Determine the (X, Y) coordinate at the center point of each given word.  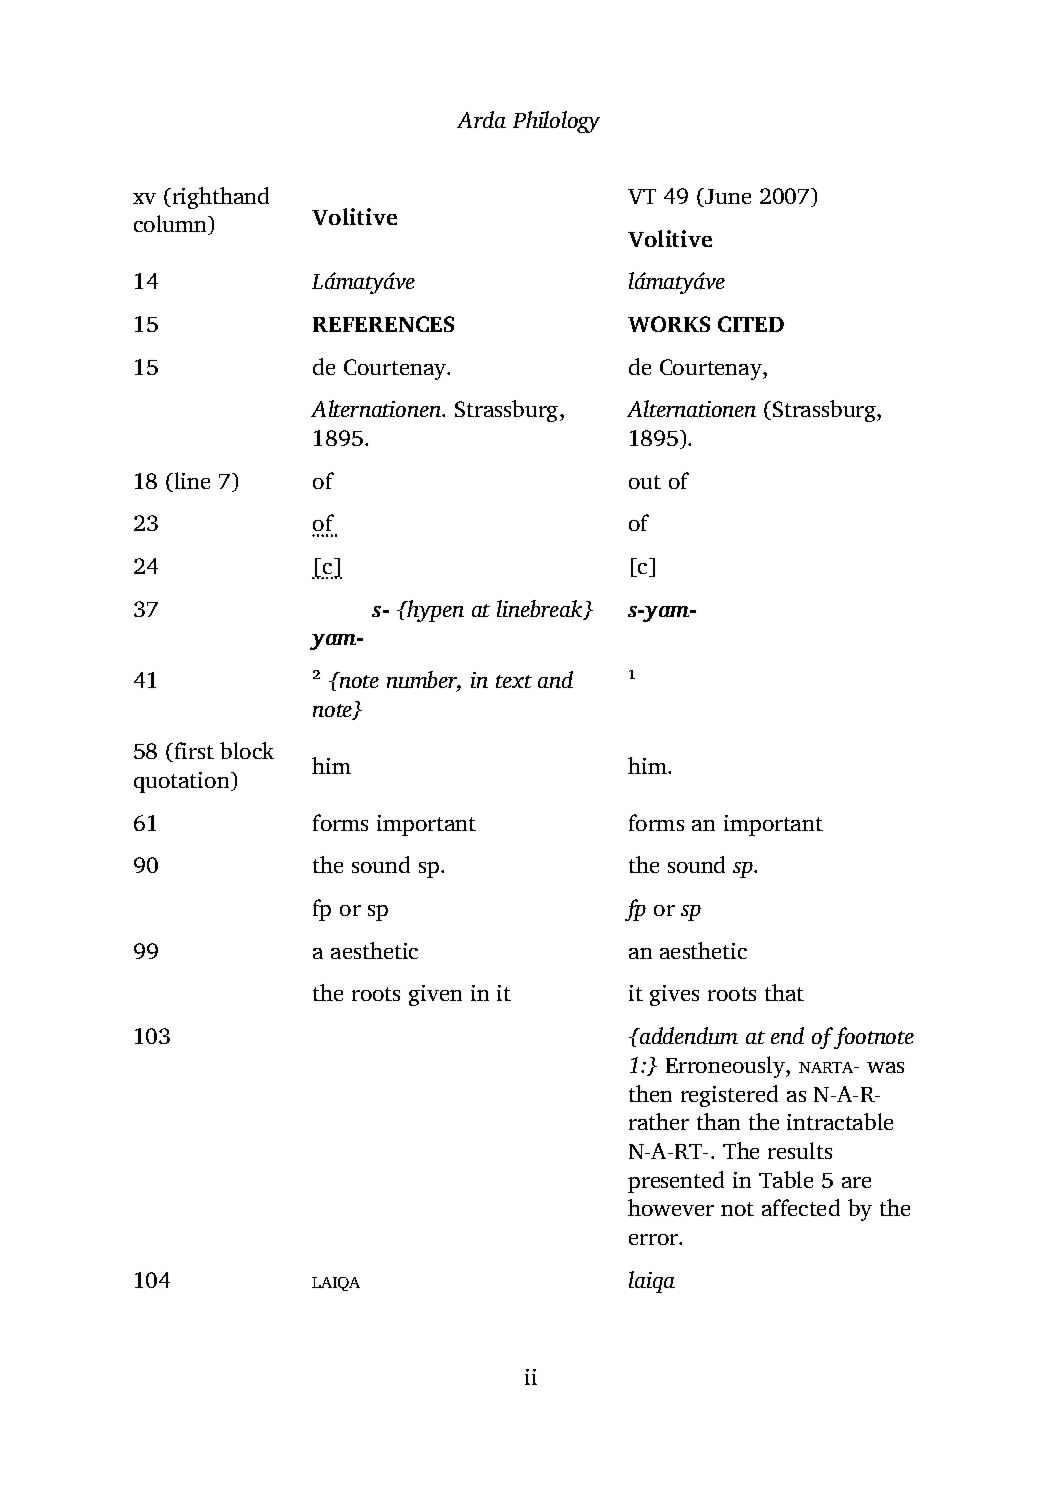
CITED (751, 324)
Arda (481, 119)
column (171, 225)
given (435, 995)
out (645, 482)
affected (801, 1207)
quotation (183, 782)
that (784, 992)
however (671, 1207)
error (654, 1239)
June (726, 197)
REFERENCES (383, 324)
